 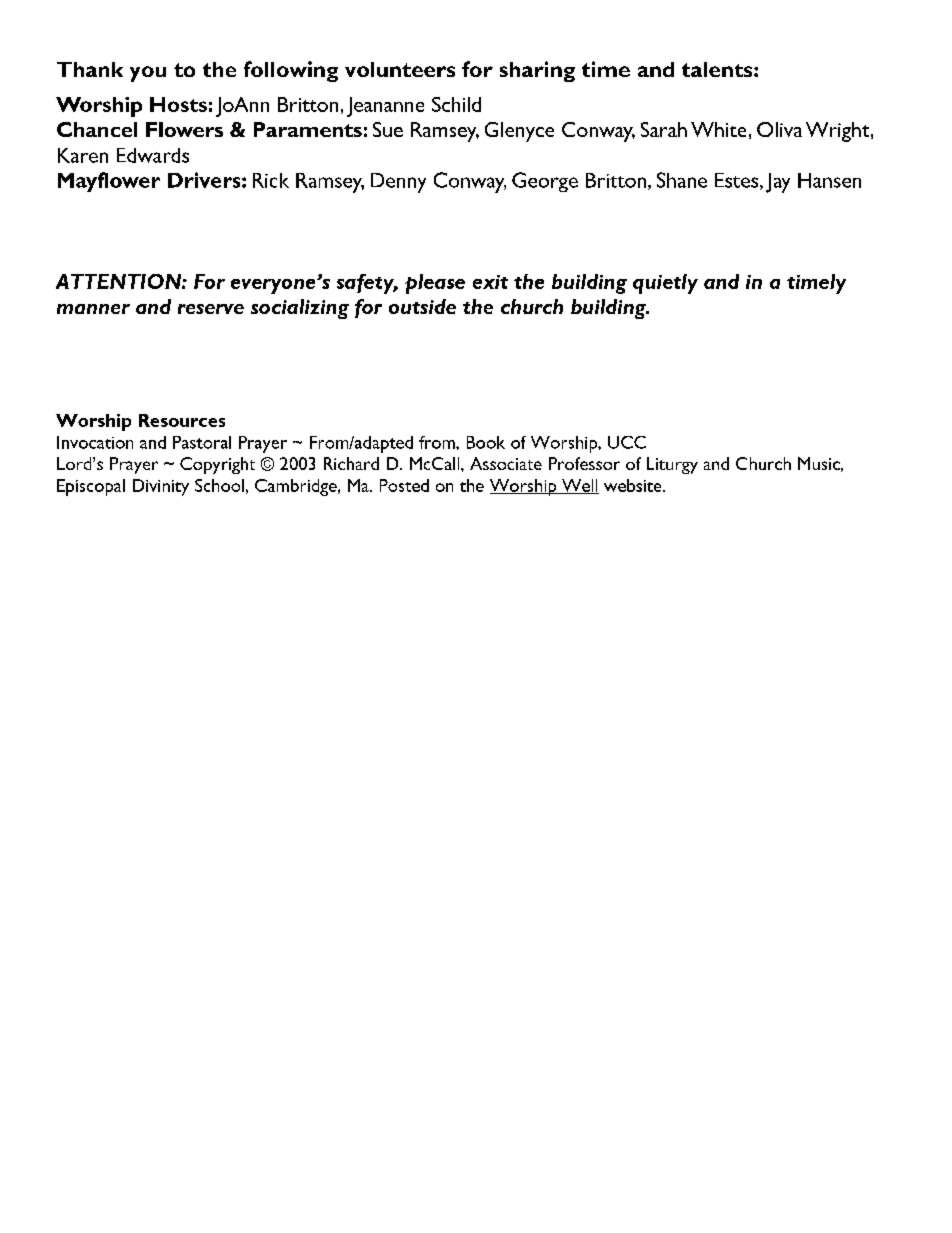 I want to click on Posted, so click(x=404, y=485).
